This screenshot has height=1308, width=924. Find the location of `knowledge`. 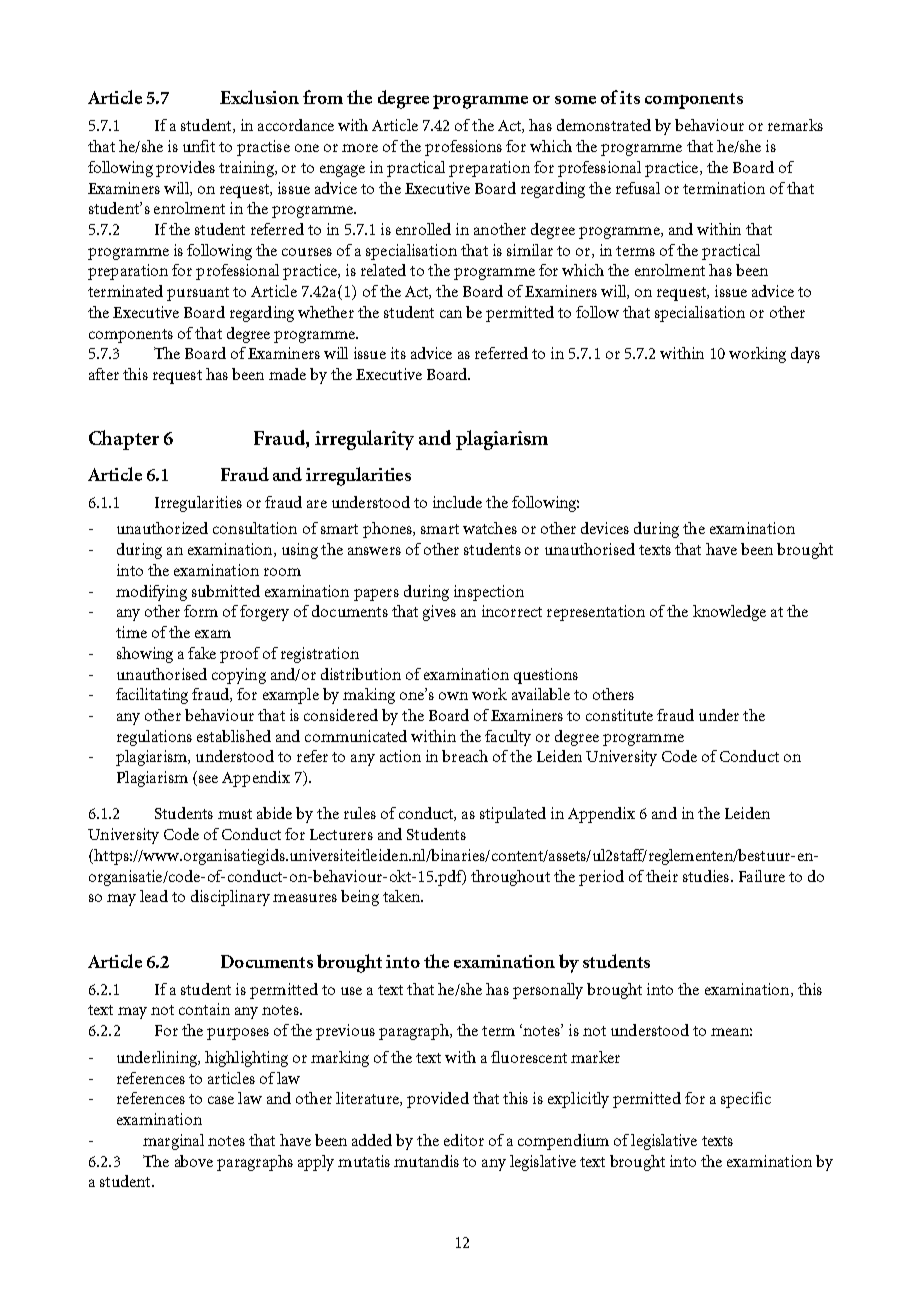

knowledge is located at coordinates (729, 613).
